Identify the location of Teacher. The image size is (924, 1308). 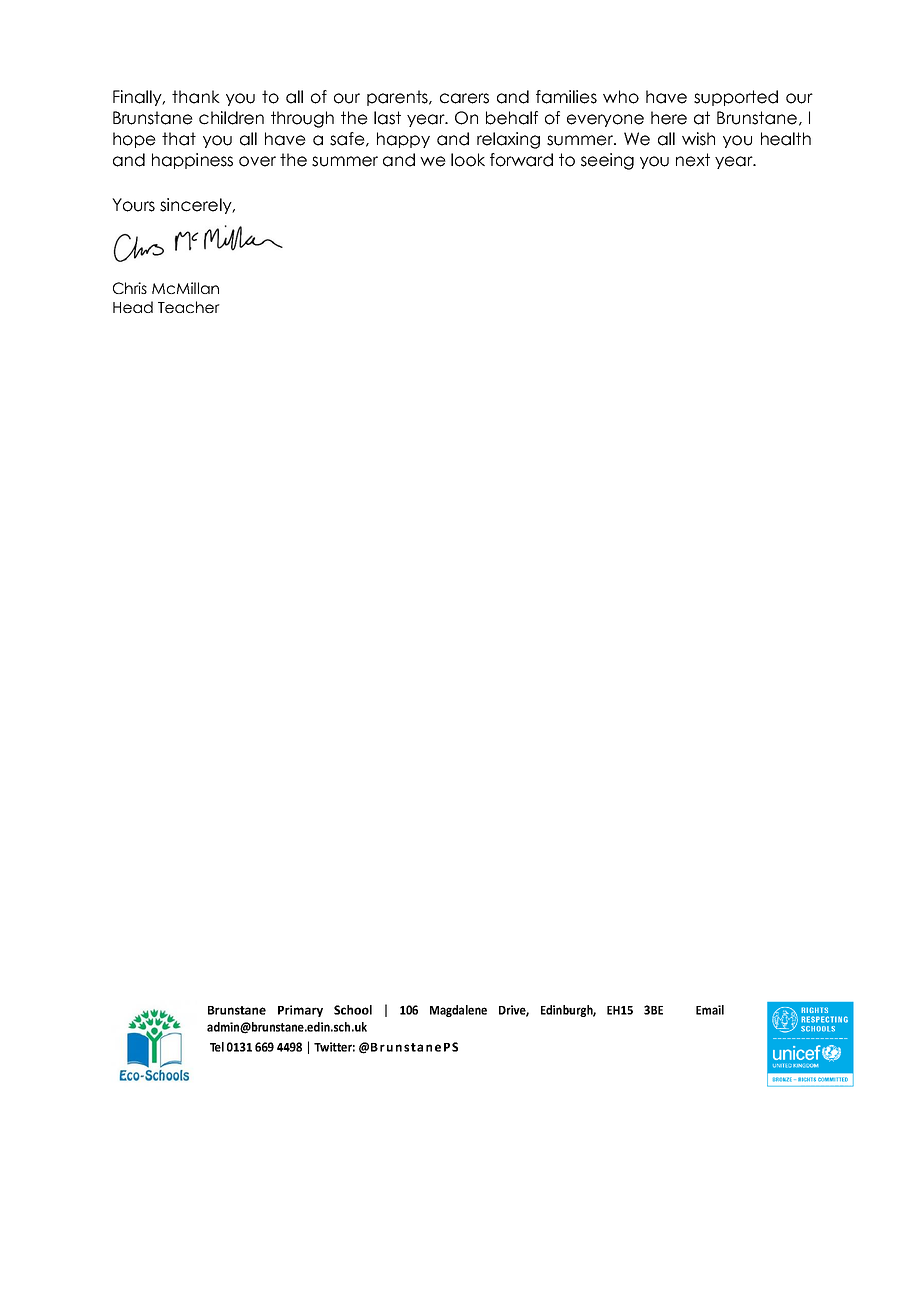
(189, 307).
